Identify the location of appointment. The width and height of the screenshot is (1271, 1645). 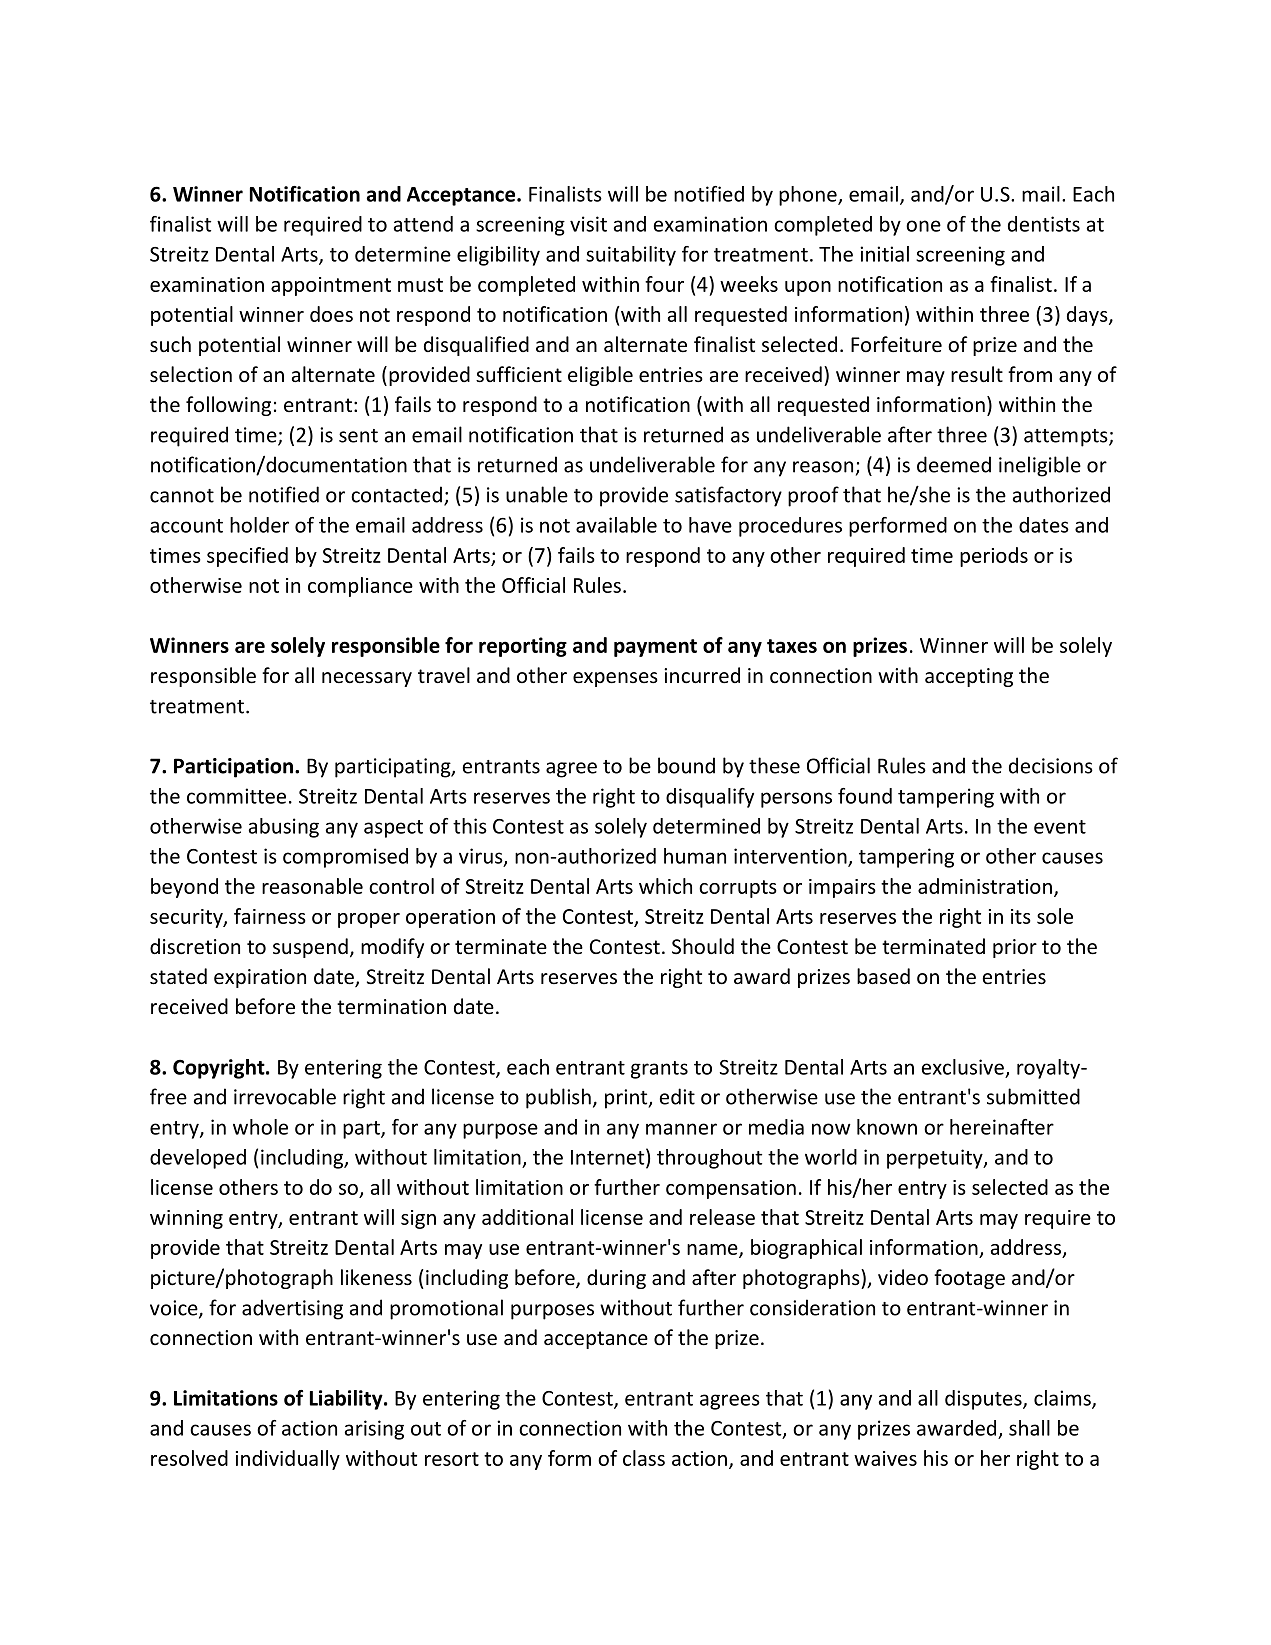
(331, 286).
